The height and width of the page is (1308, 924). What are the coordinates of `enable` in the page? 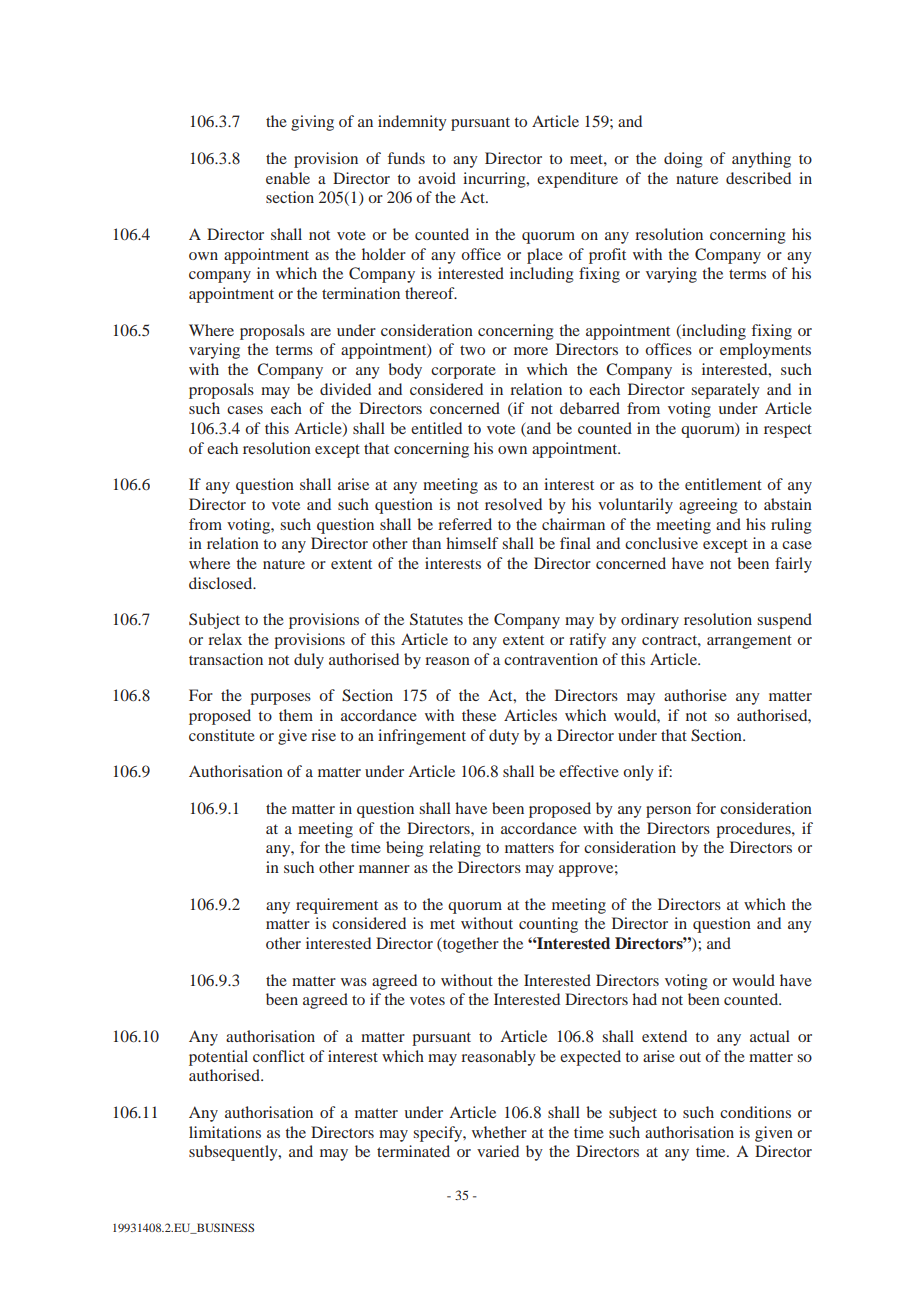 It's located at (288, 178).
